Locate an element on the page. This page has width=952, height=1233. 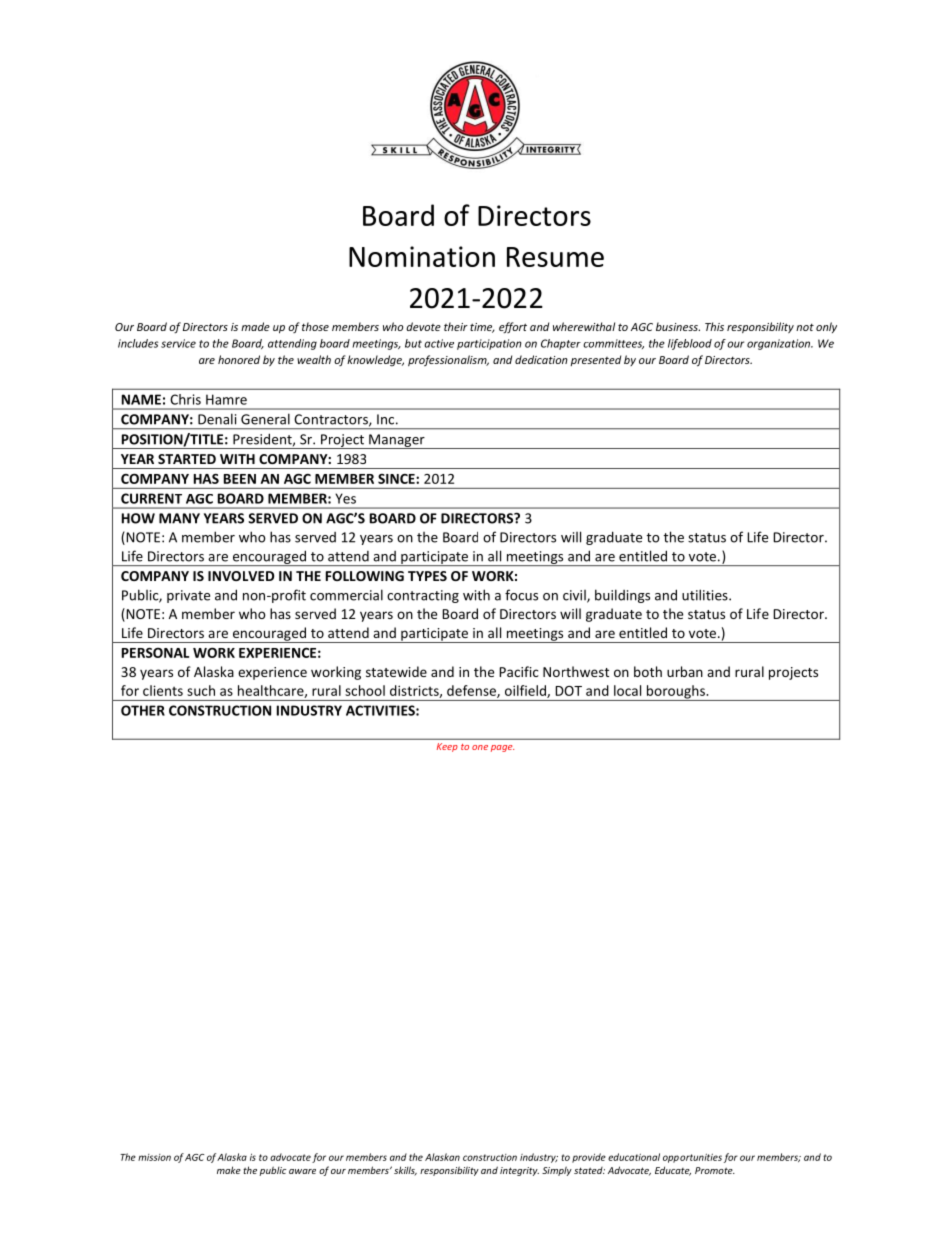
OTHER is located at coordinates (143, 710).
